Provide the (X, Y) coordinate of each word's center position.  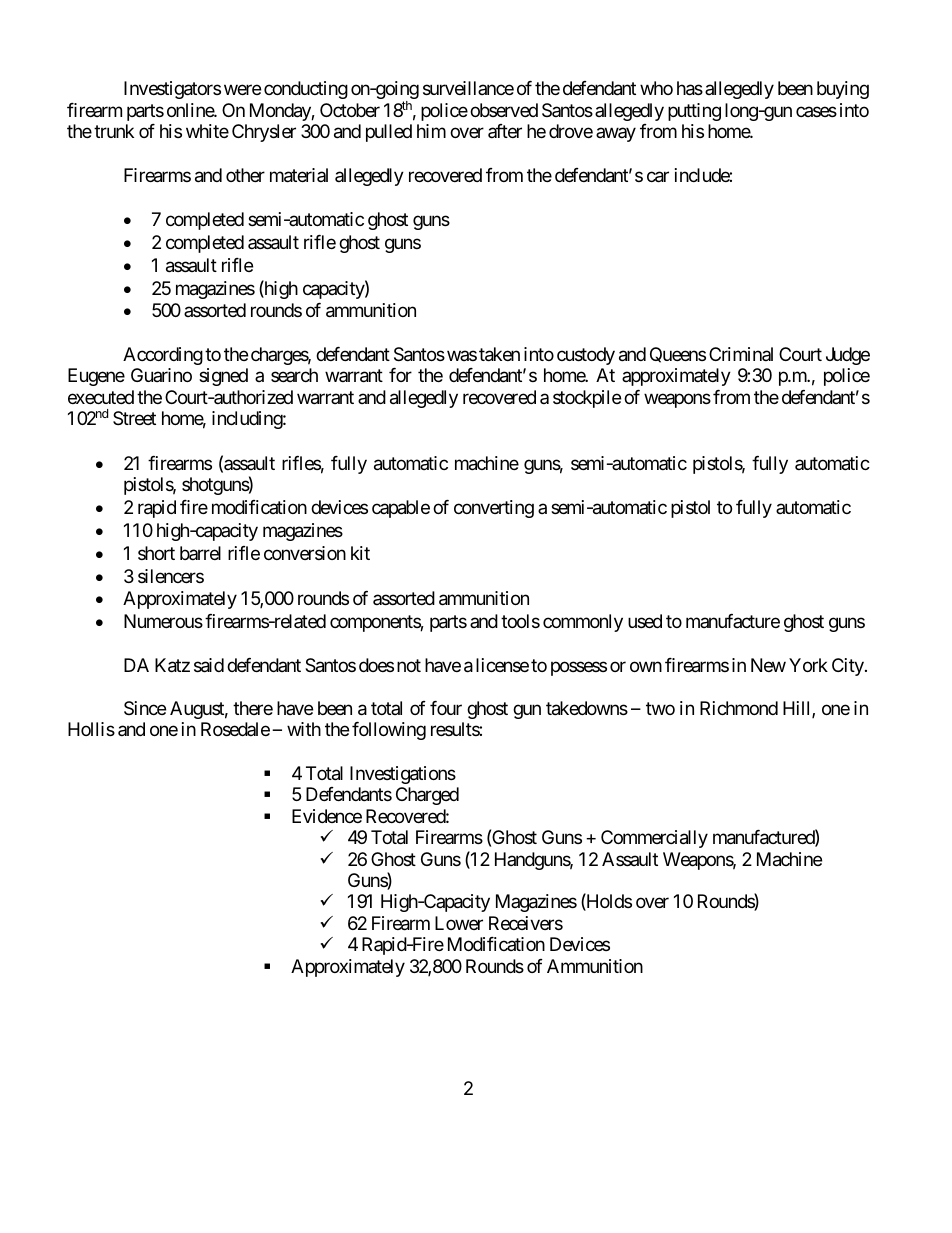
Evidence (327, 816)
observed (504, 110)
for (400, 375)
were (242, 90)
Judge (848, 356)
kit (360, 553)
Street (134, 418)
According (163, 356)
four (446, 708)
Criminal (741, 354)
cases (816, 111)
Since (145, 708)
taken (499, 354)
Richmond (739, 708)
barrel (200, 553)
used (645, 621)
